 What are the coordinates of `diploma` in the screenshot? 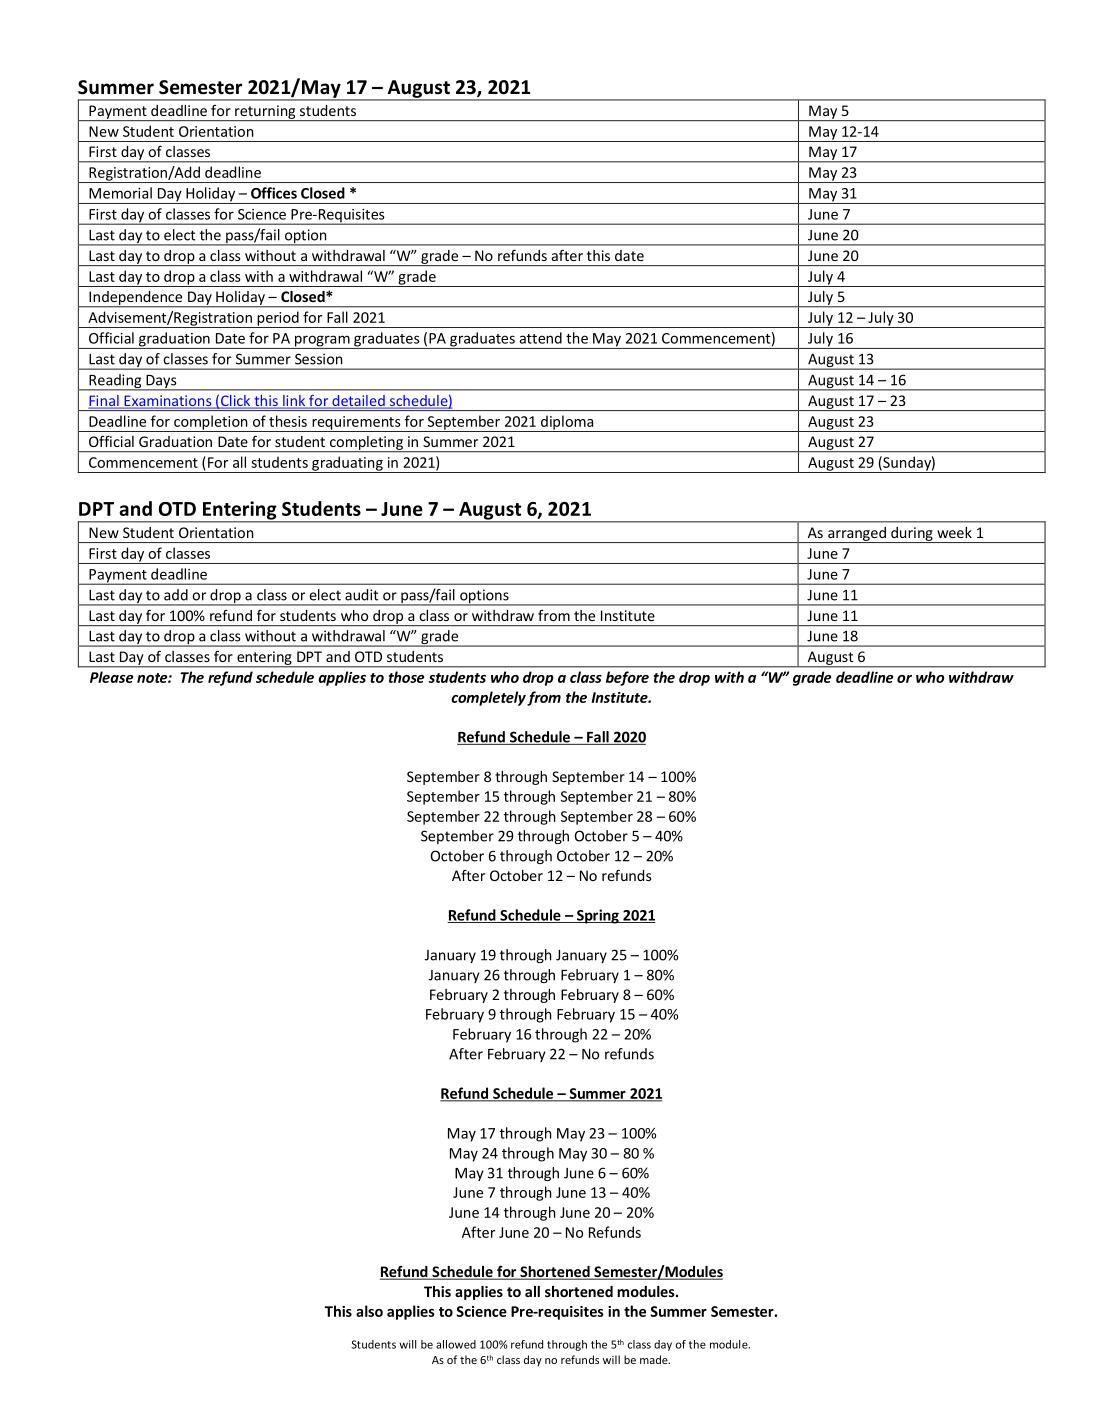 It's located at (567, 423).
